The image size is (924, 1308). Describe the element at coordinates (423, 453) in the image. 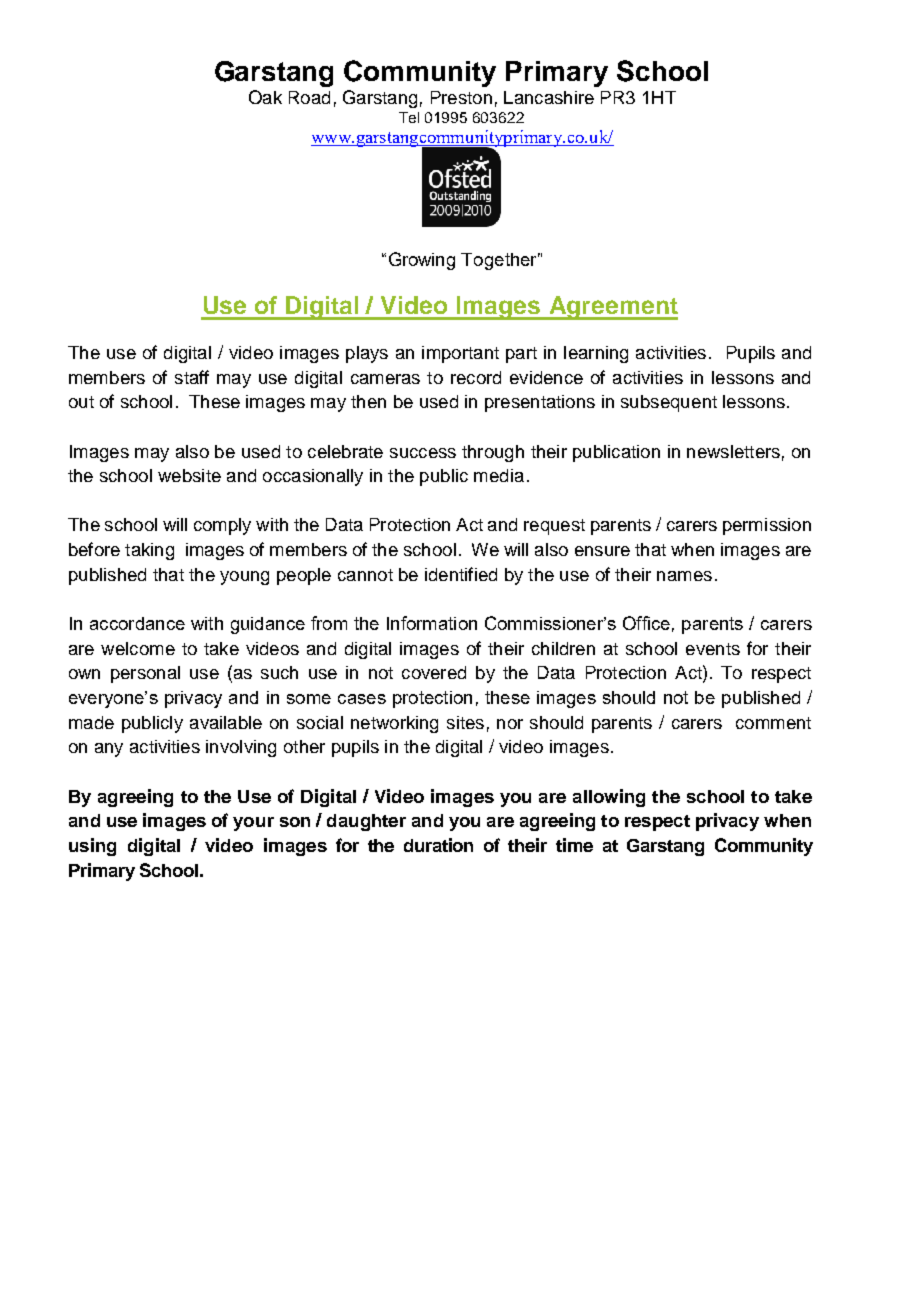

I see `success` at that location.
